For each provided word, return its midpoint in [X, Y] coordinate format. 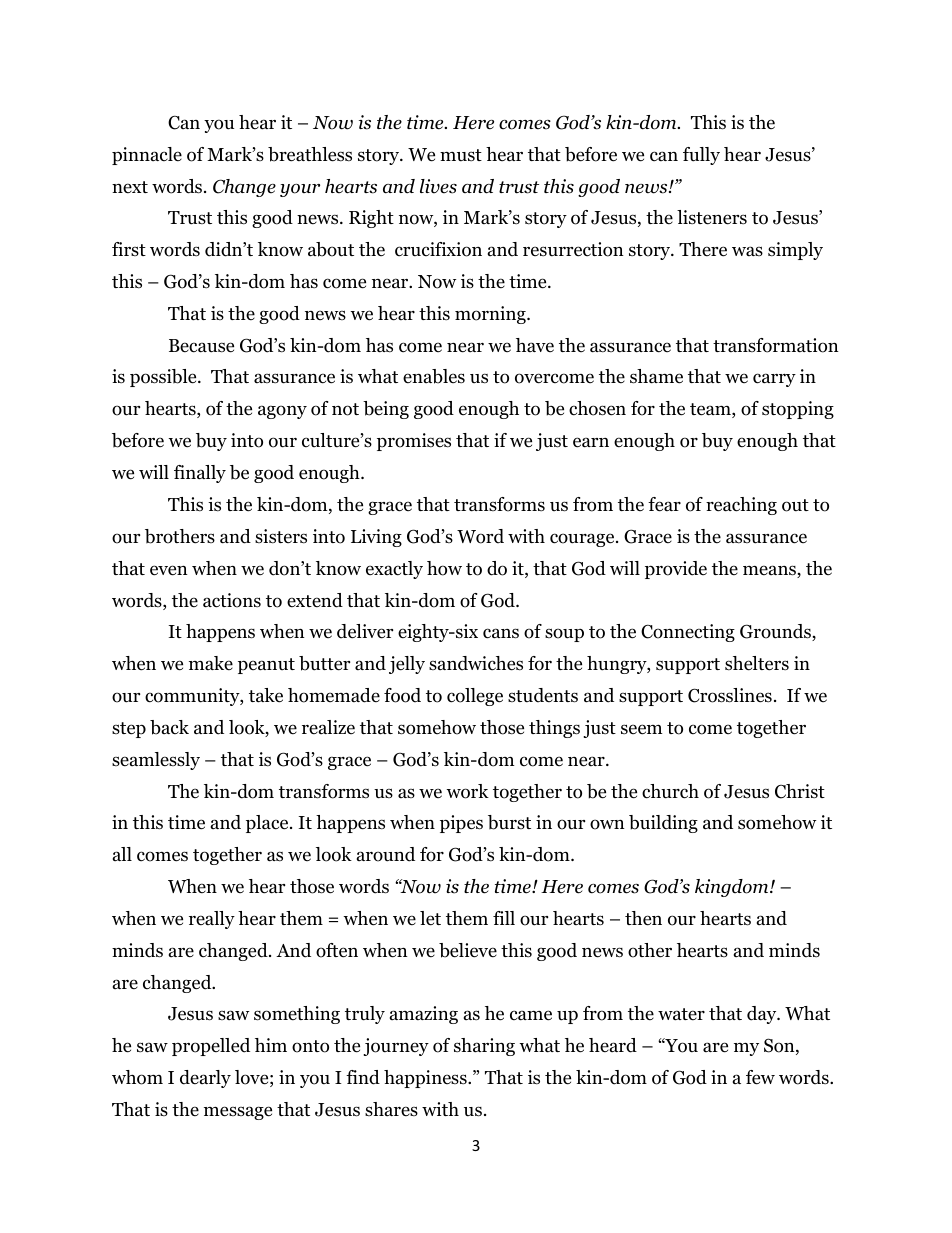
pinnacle [147, 156]
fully [701, 156]
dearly [205, 1079]
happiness [426, 1079]
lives [438, 186]
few [760, 1077]
